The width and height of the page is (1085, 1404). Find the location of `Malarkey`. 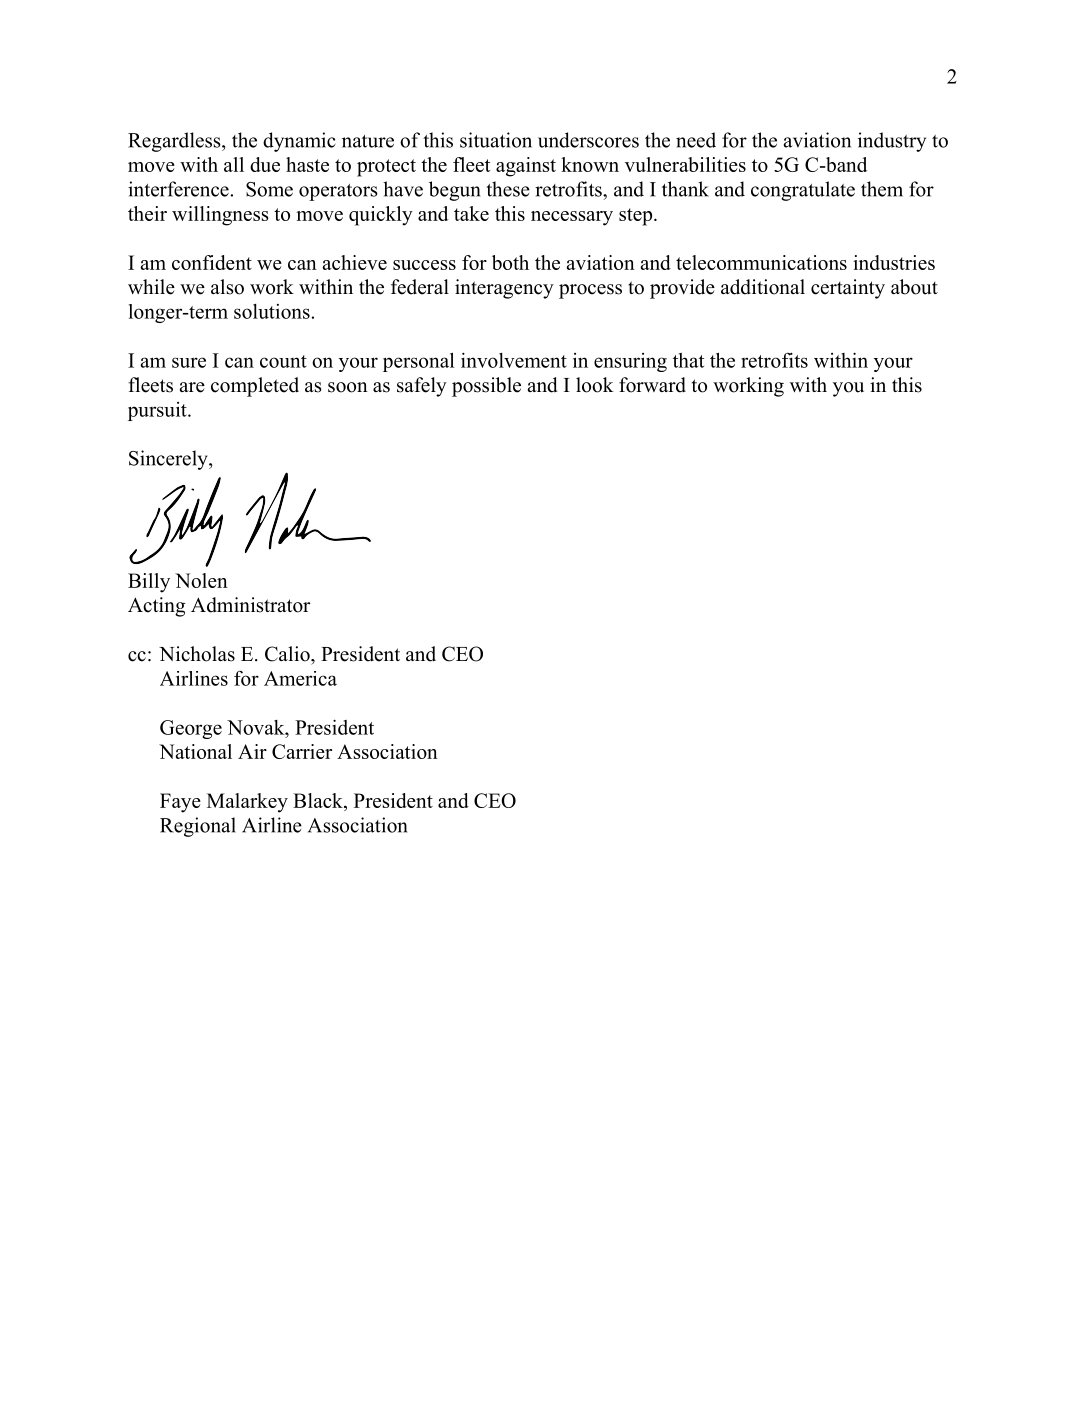

Malarkey is located at coordinates (247, 803).
